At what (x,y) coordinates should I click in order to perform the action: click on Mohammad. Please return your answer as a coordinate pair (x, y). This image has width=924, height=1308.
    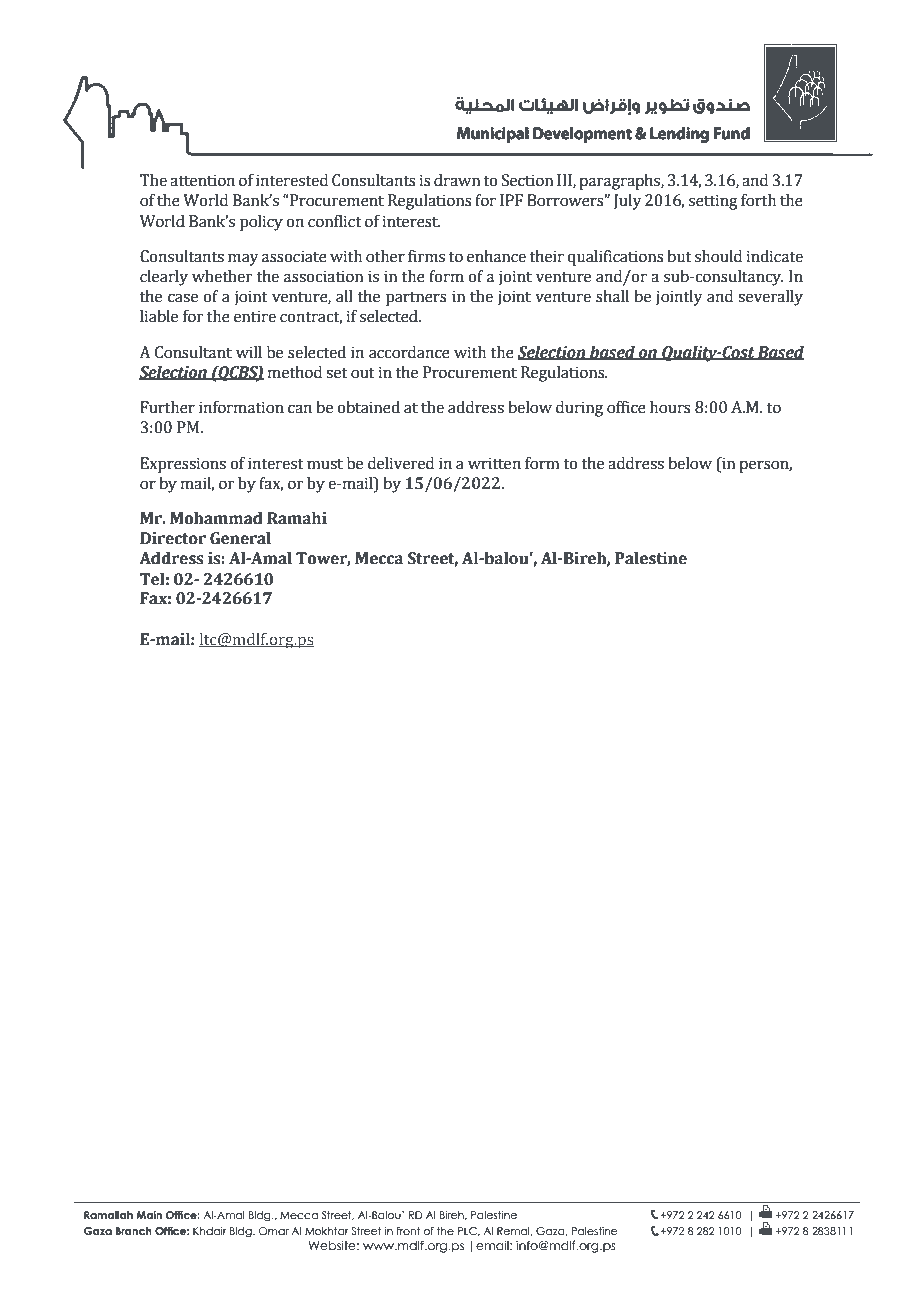
    Looking at the image, I should click on (216, 518).
